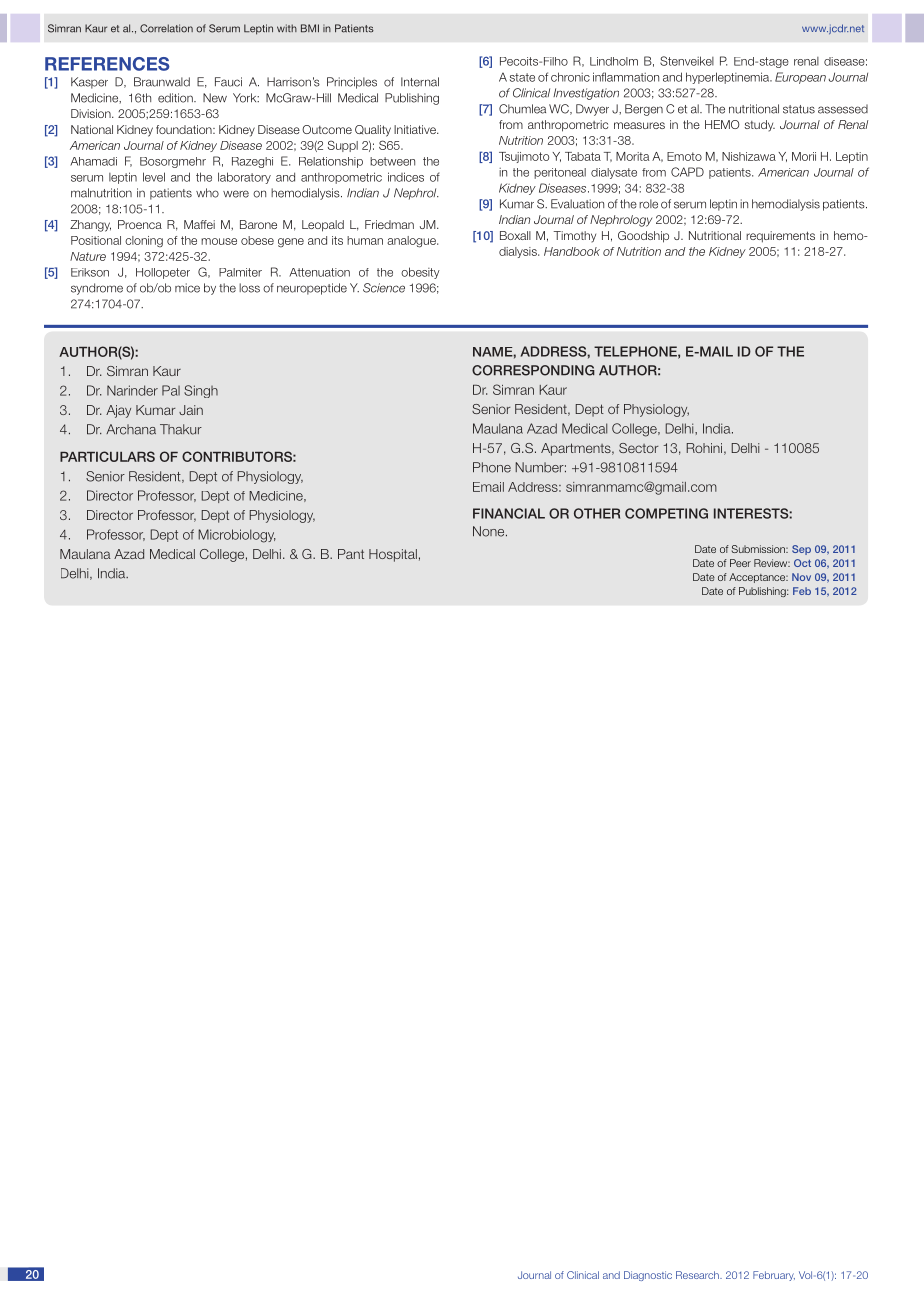 This document has width=924, height=1308. Describe the element at coordinates (800, 78) in the document. I see `European` at that location.
